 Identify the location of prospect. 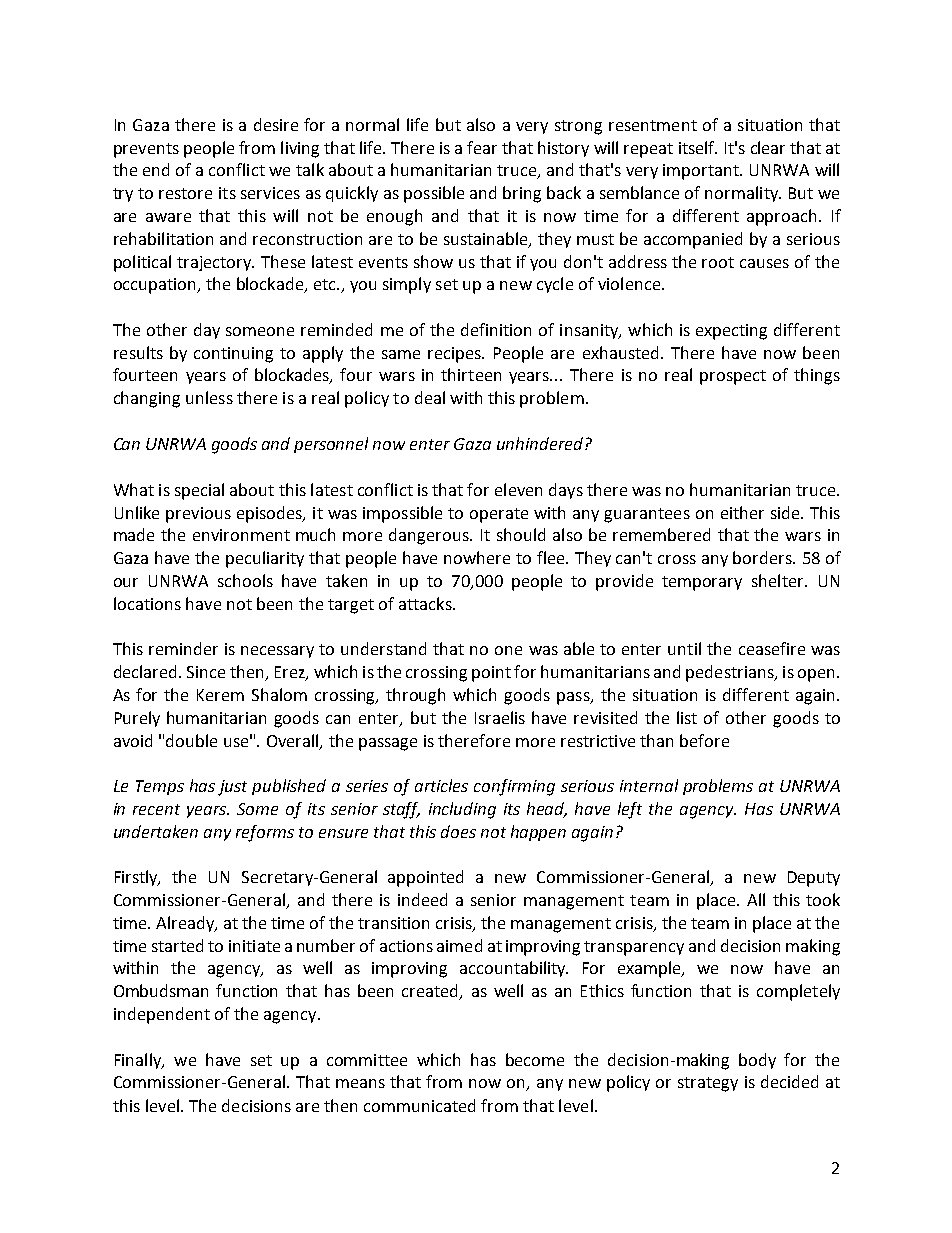
(733, 377).
